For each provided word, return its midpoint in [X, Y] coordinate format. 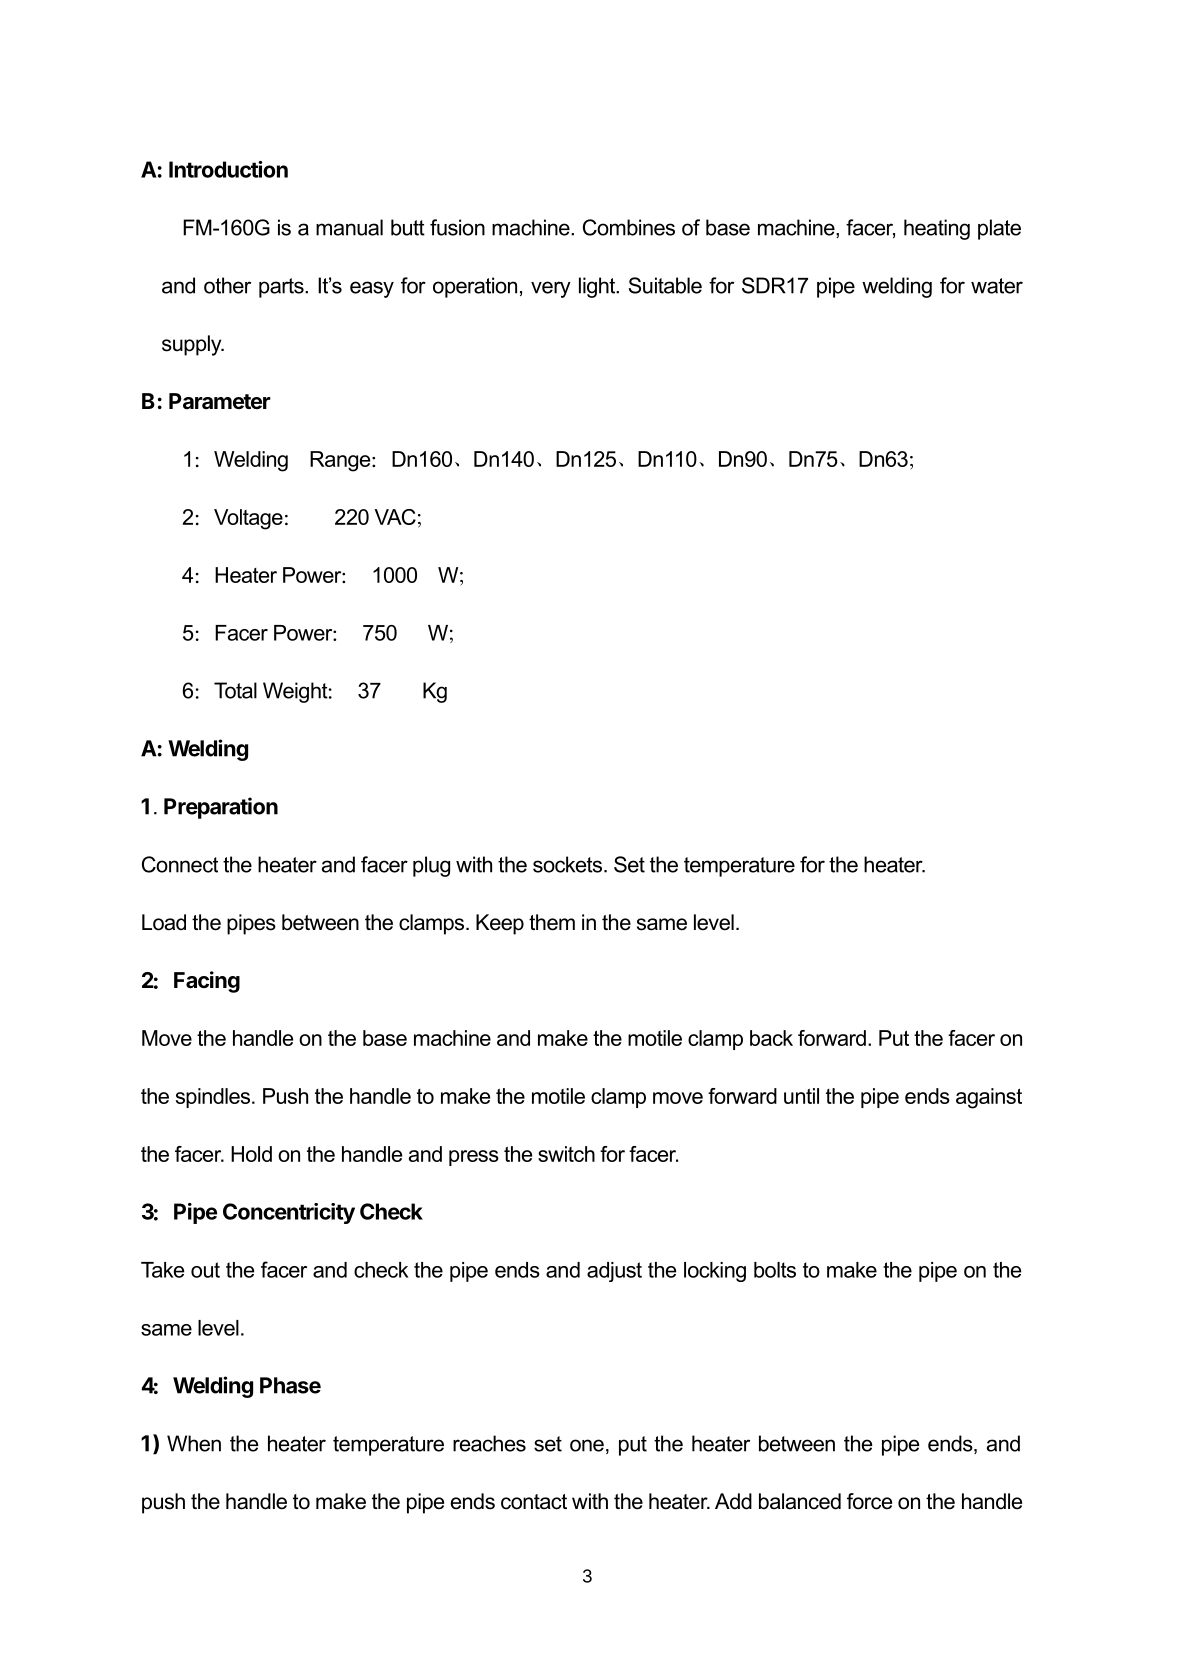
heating [937, 229]
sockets [569, 864]
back [771, 1038]
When [194, 1443]
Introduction [228, 169]
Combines [629, 227]
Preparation [221, 808]
